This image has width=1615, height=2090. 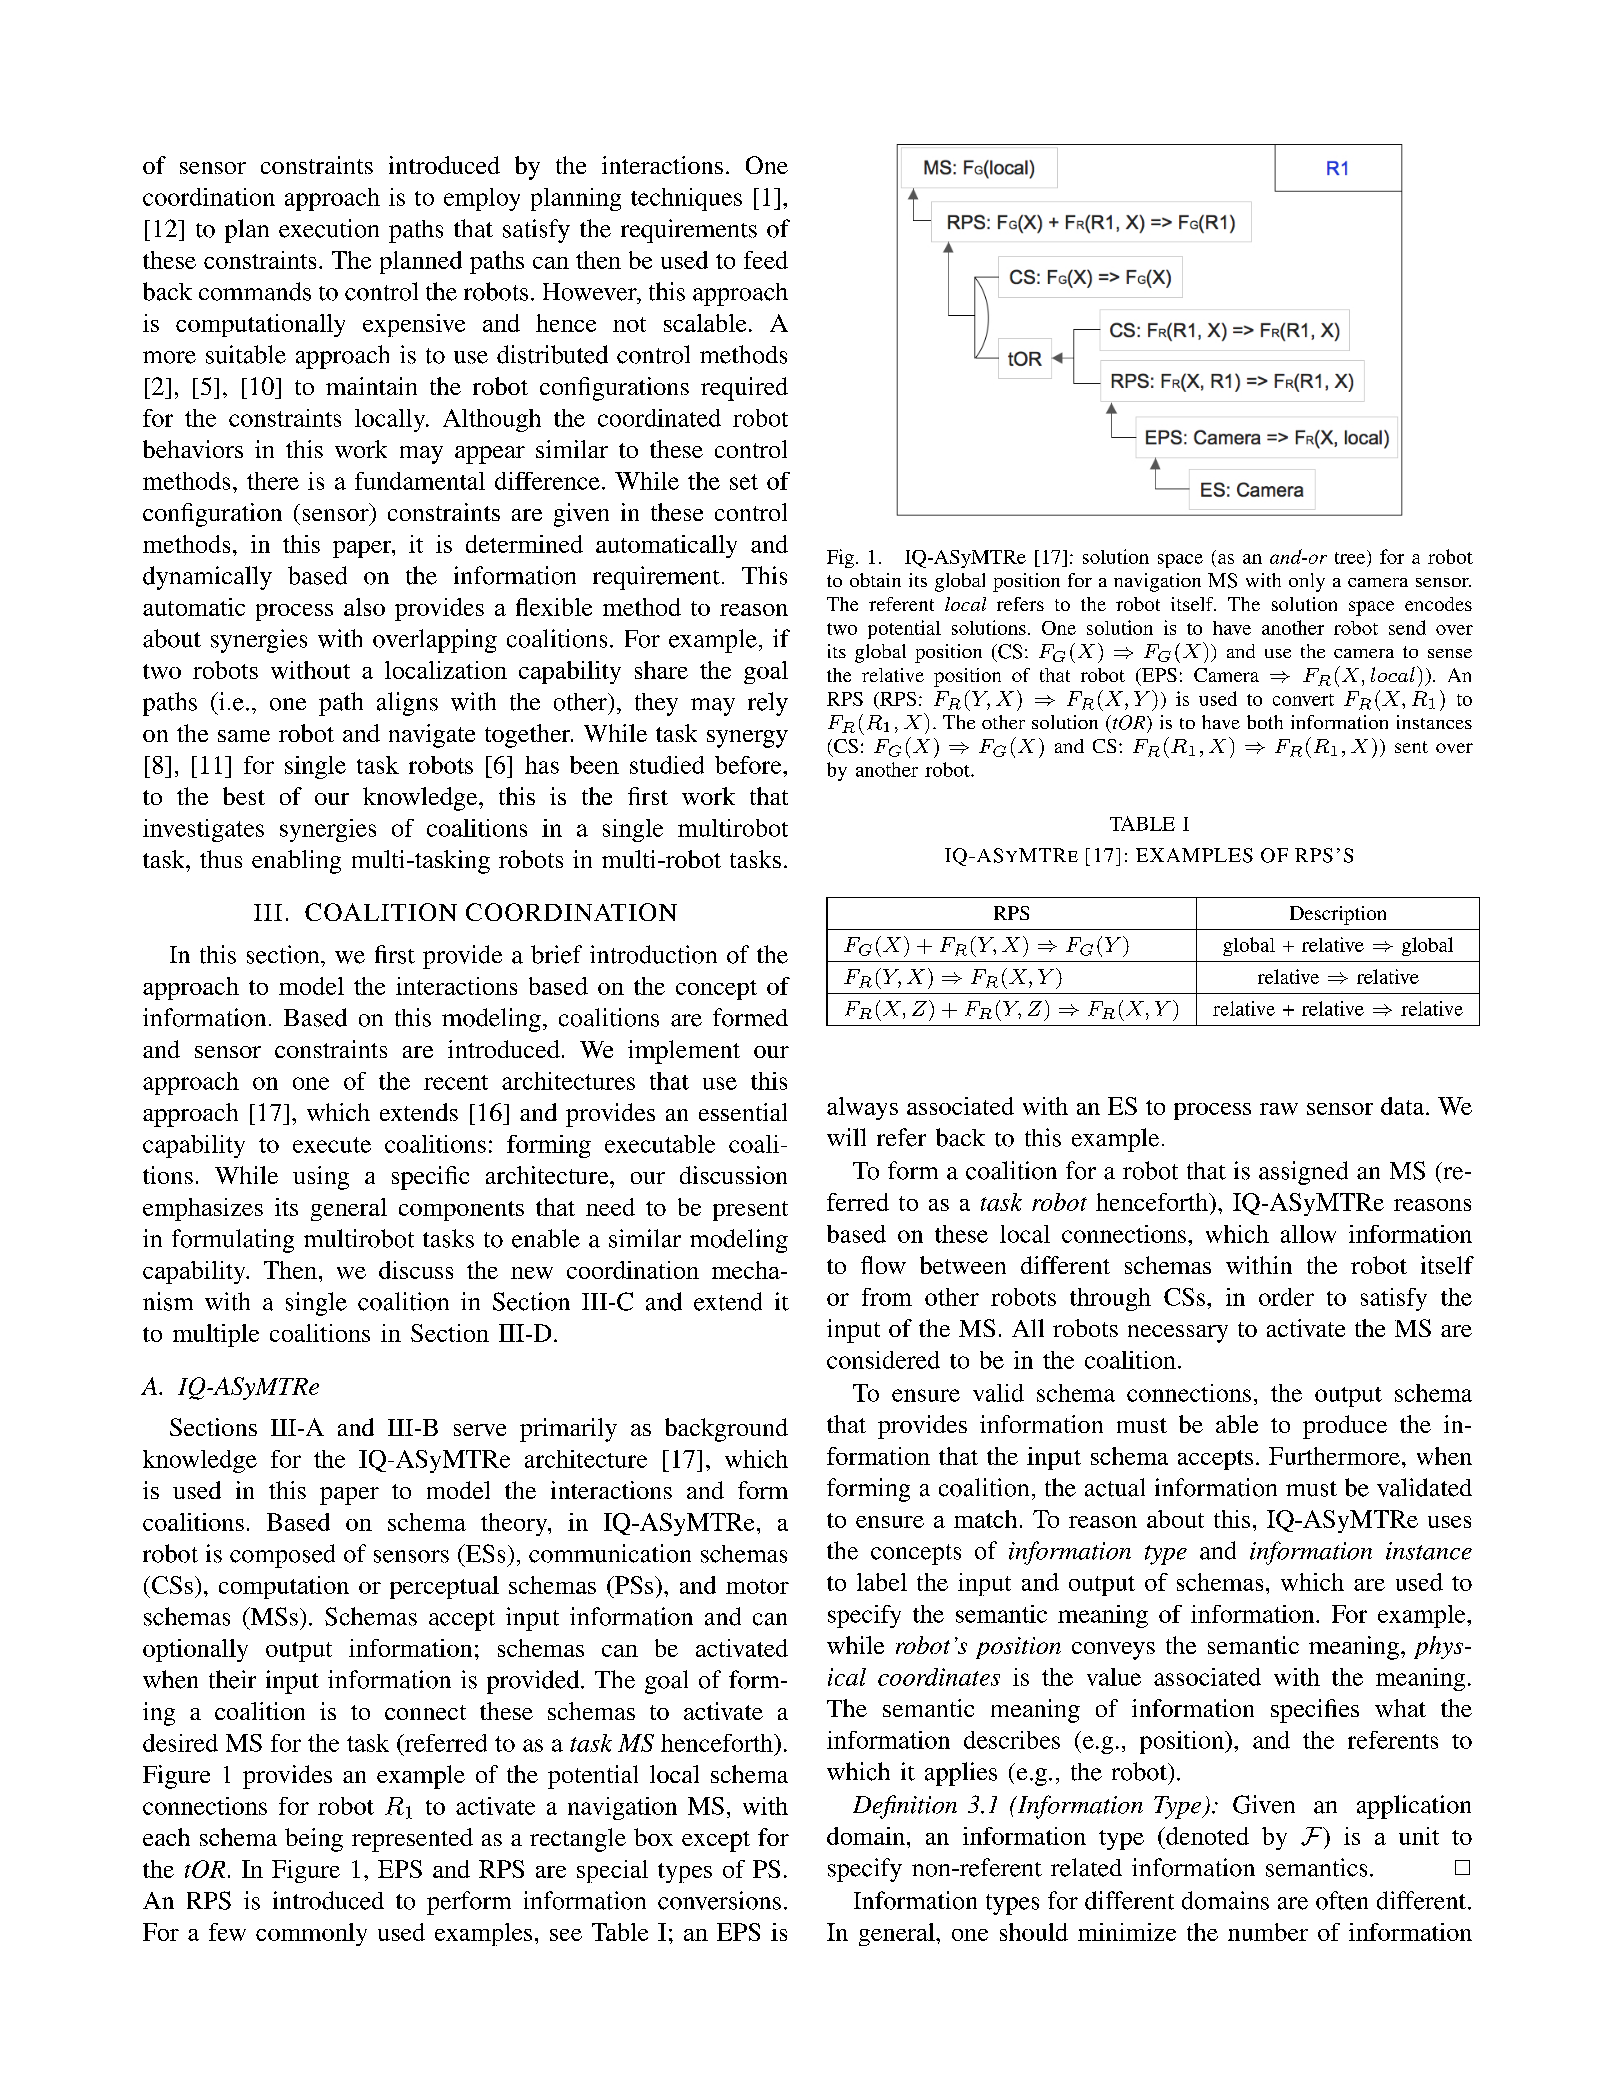 I want to click on tree, so click(x=1351, y=557).
